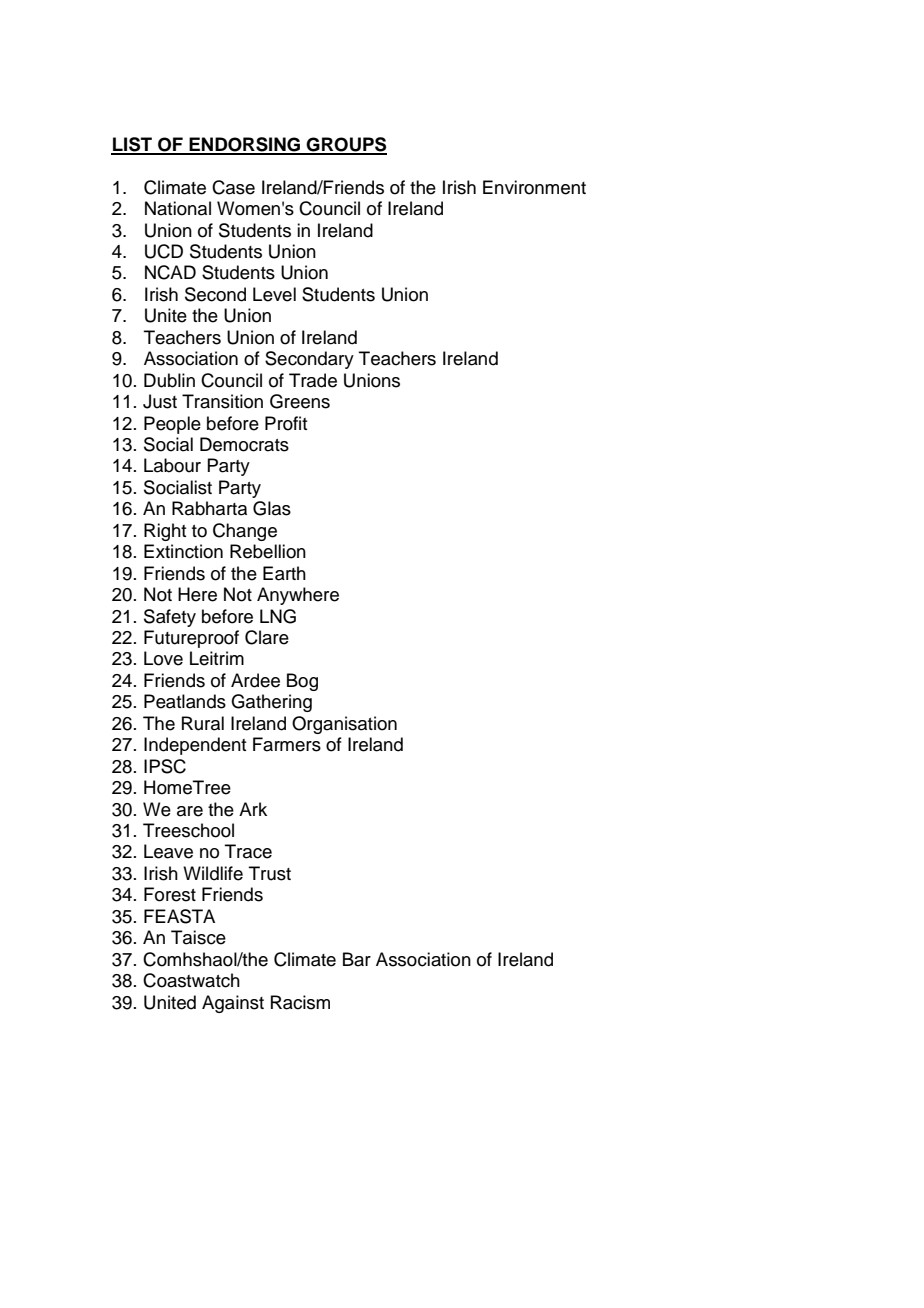 This screenshot has height=1308, width=924. Describe the element at coordinates (313, 380) in the screenshot. I see `Trade` at that location.
